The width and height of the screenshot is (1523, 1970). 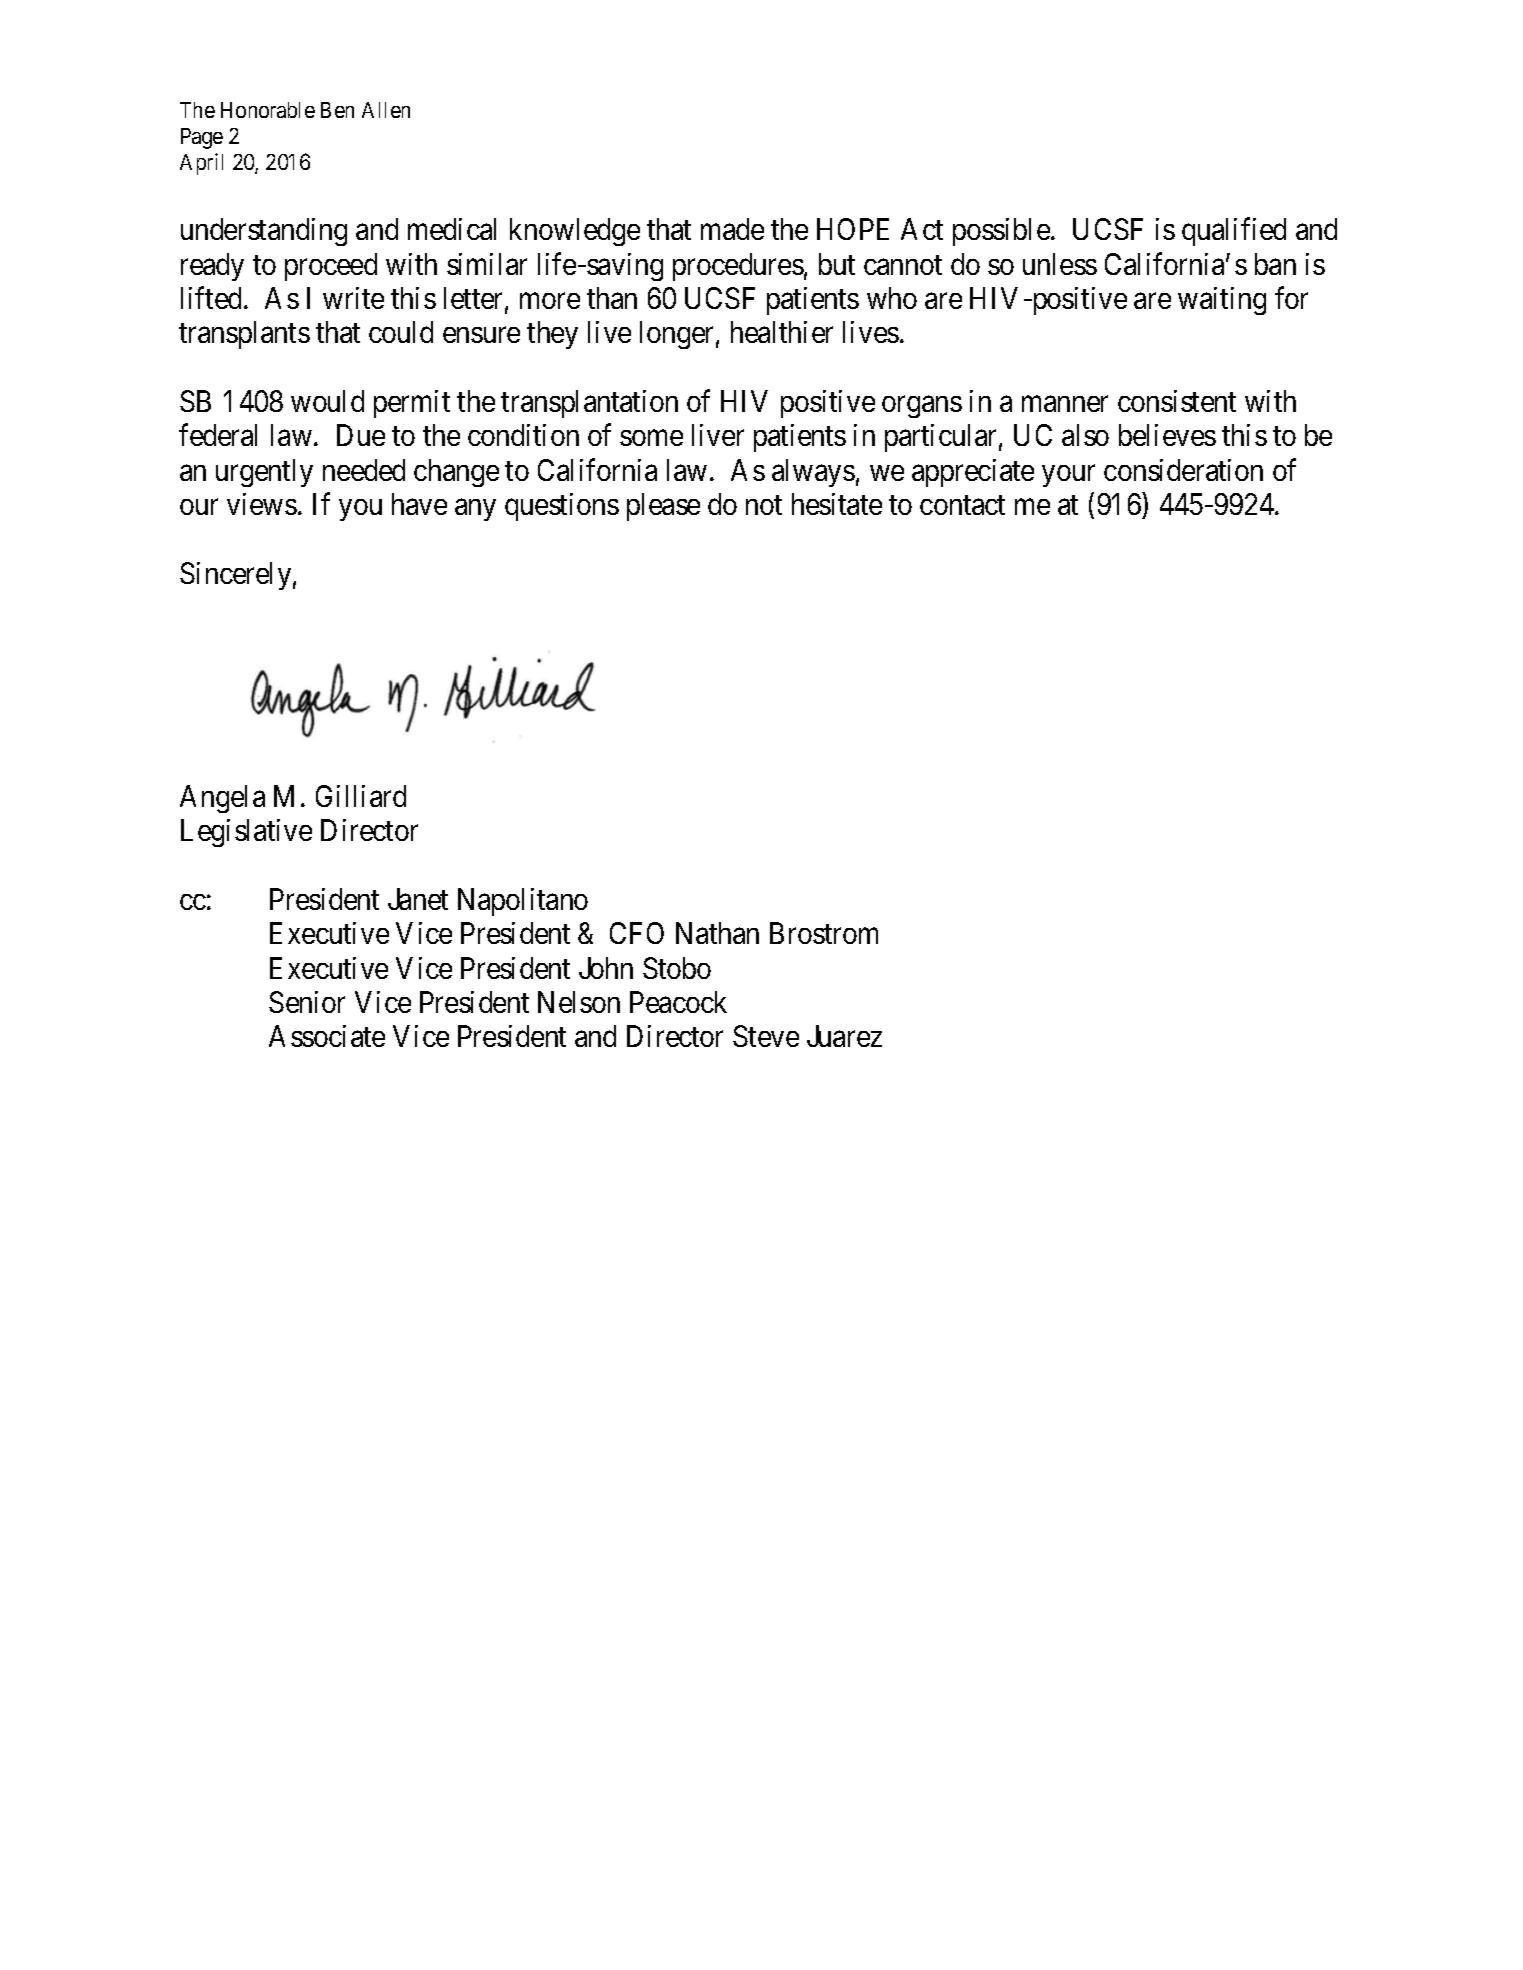 I want to click on Steve, so click(x=766, y=1036).
